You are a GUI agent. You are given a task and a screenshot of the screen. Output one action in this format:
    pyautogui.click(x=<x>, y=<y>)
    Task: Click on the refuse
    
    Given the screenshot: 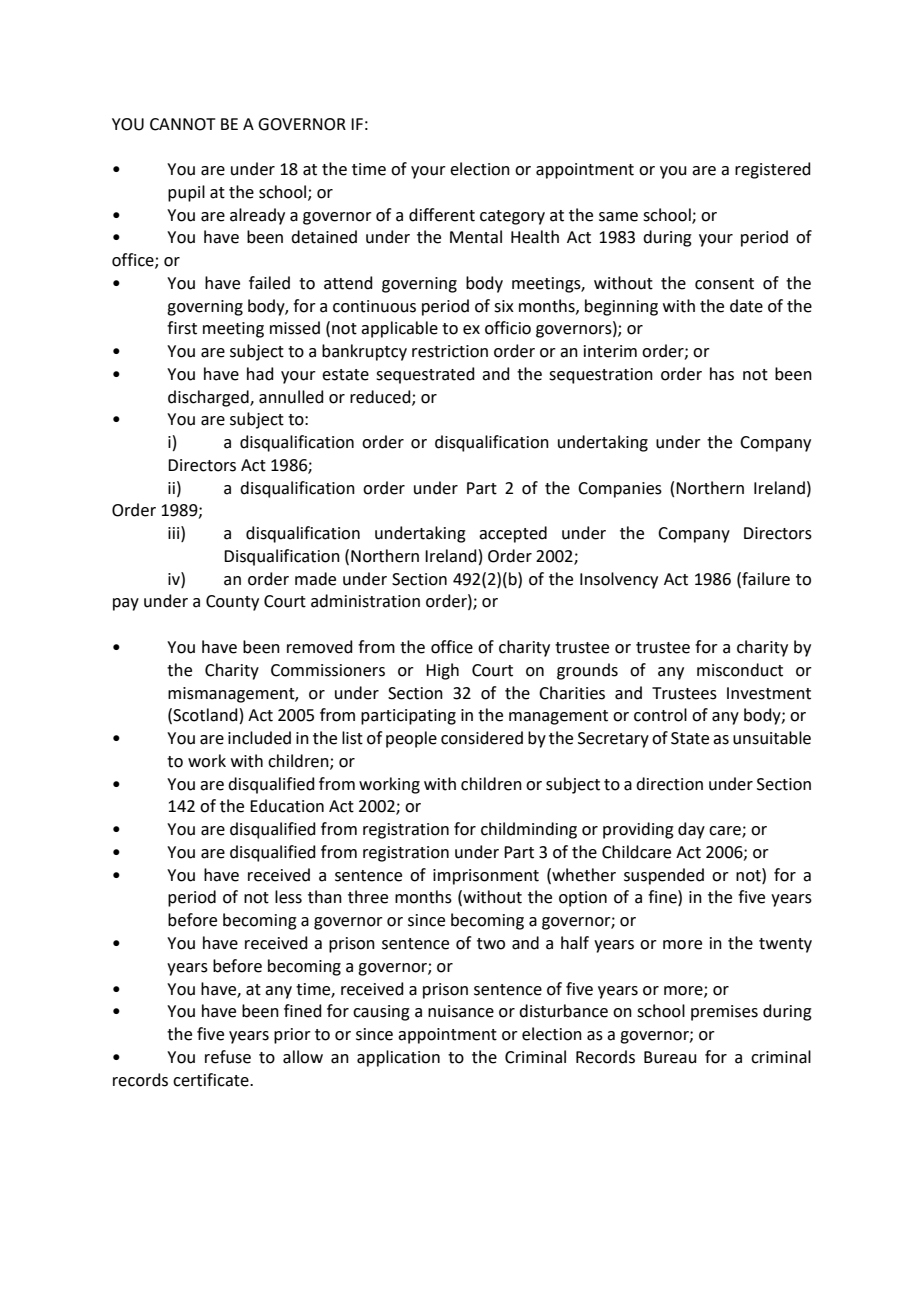 What is the action you would take?
    pyautogui.click(x=228, y=1057)
